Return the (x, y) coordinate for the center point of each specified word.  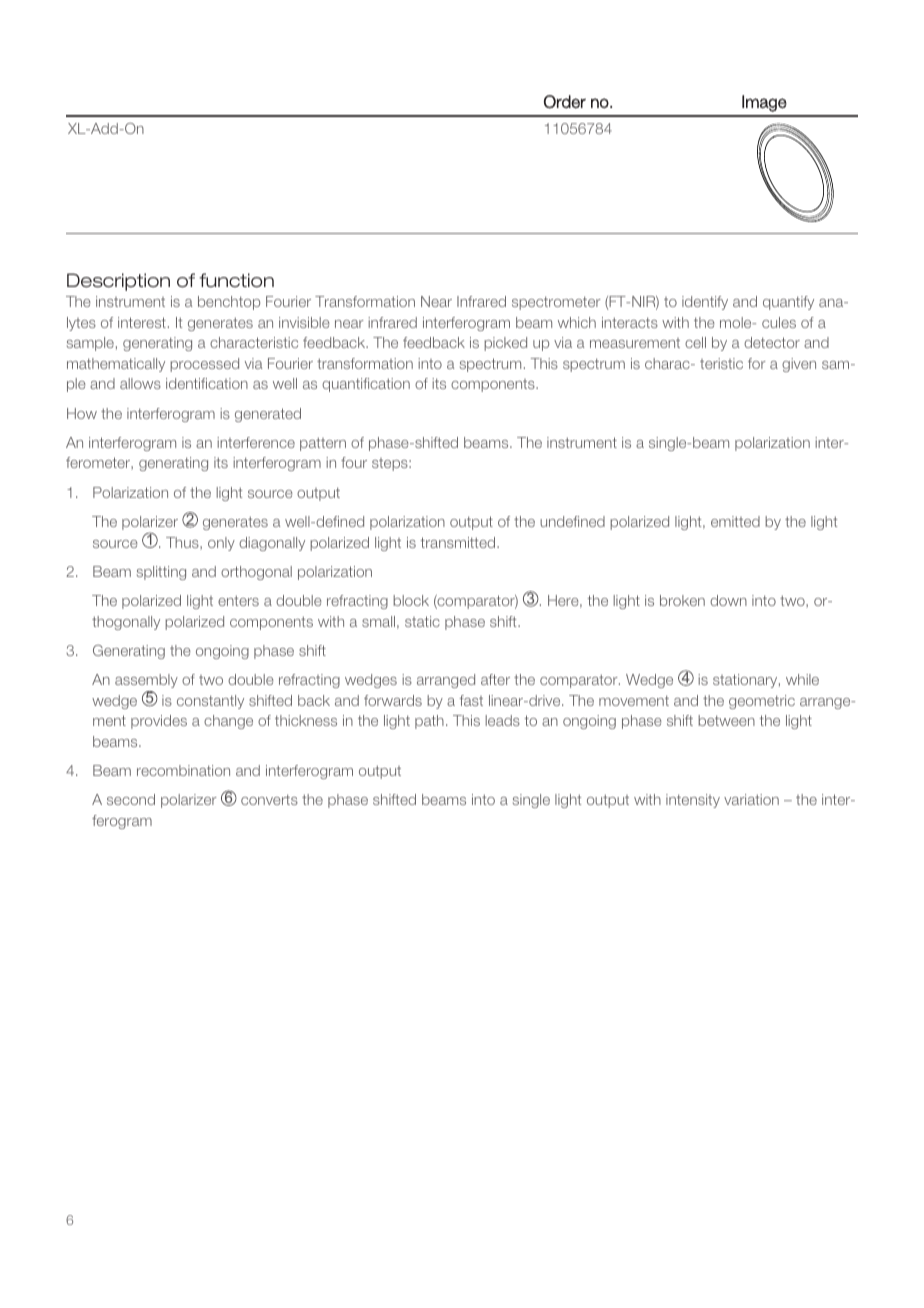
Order (565, 102)
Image (764, 103)
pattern (323, 444)
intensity (693, 801)
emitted (735, 521)
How (82, 413)
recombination (183, 770)
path (429, 722)
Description (118, 282)
